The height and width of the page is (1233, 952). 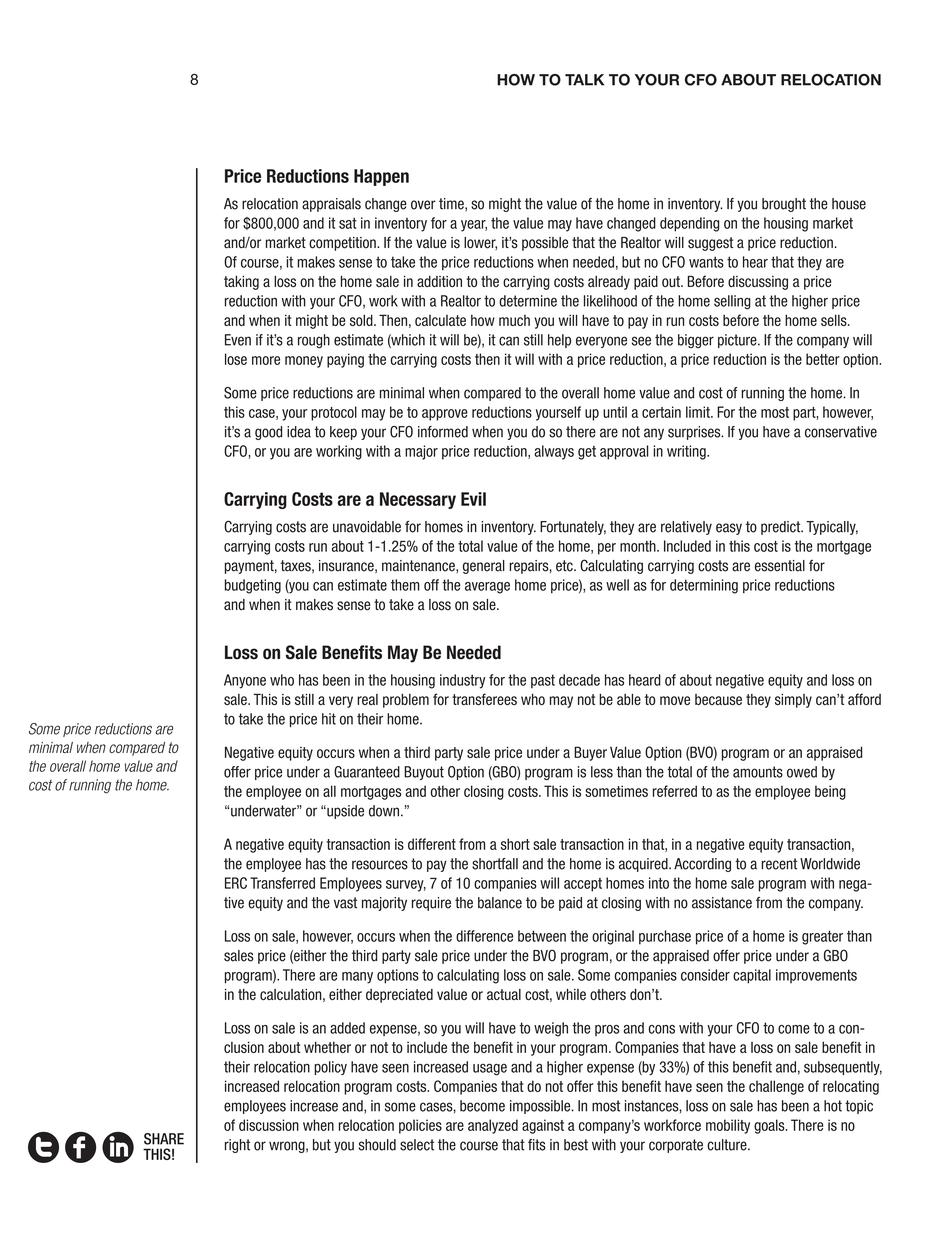 What do you see at coordinates (770, 1126) in the page?
I see `goals` at bounding box center [770, 1126].
